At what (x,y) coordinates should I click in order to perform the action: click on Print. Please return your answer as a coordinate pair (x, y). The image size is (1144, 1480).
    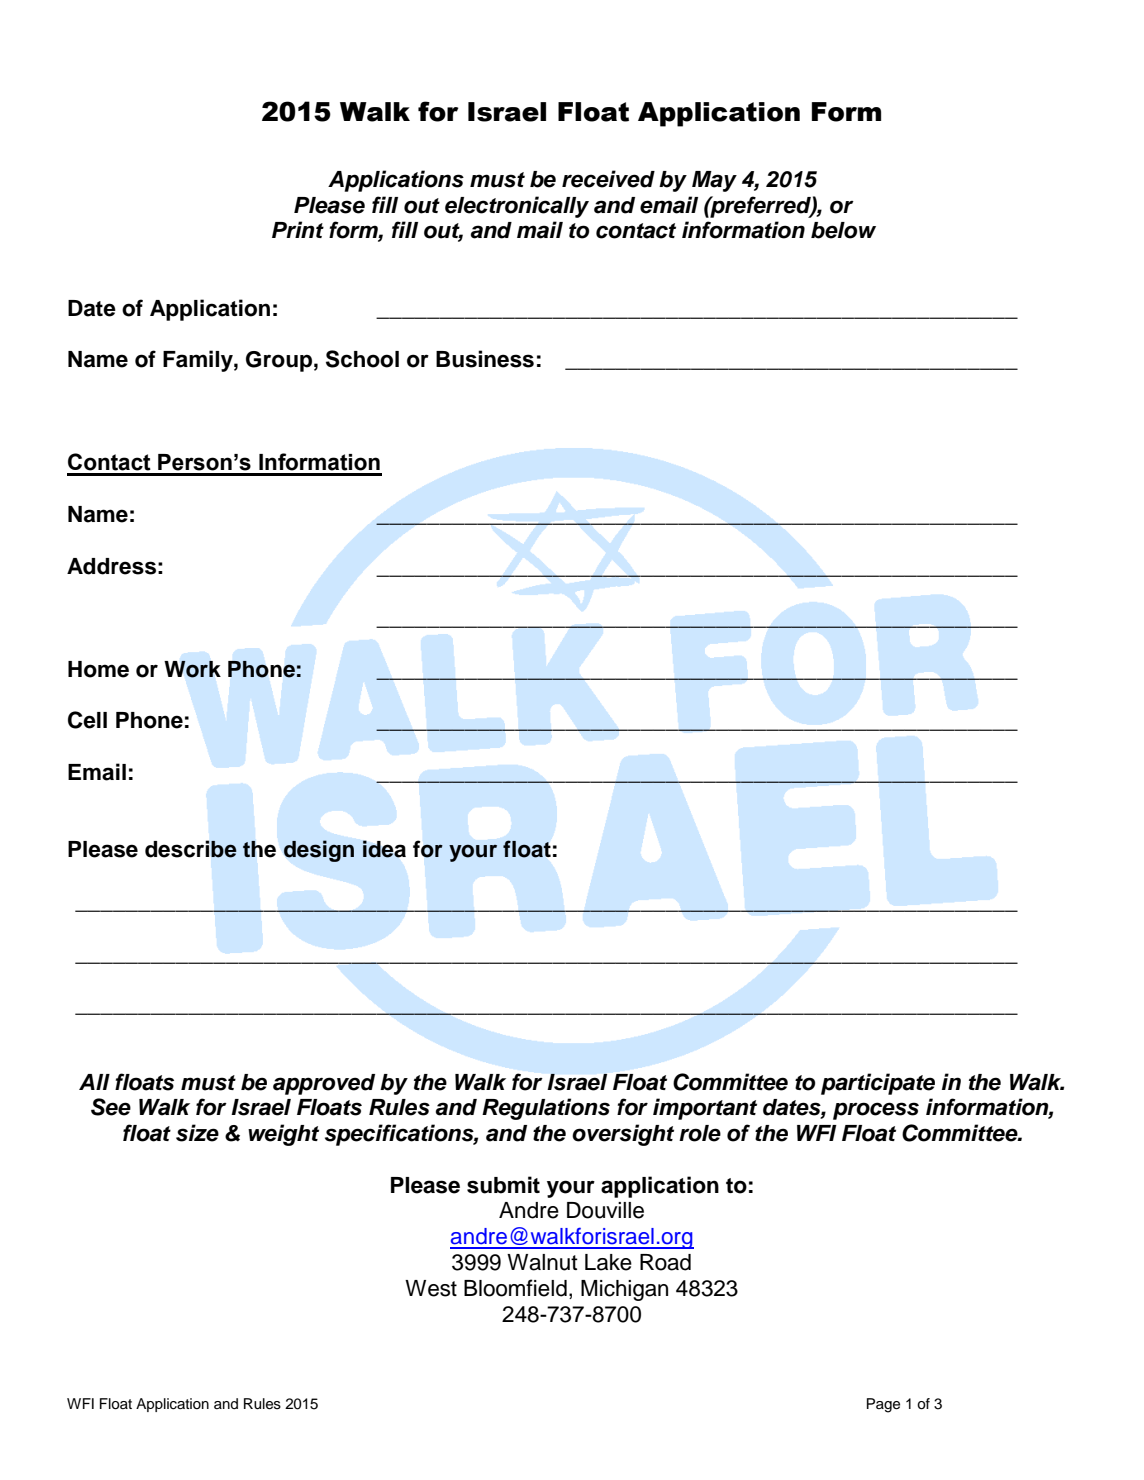
    Looking at the image, I should click on (298, 229).
